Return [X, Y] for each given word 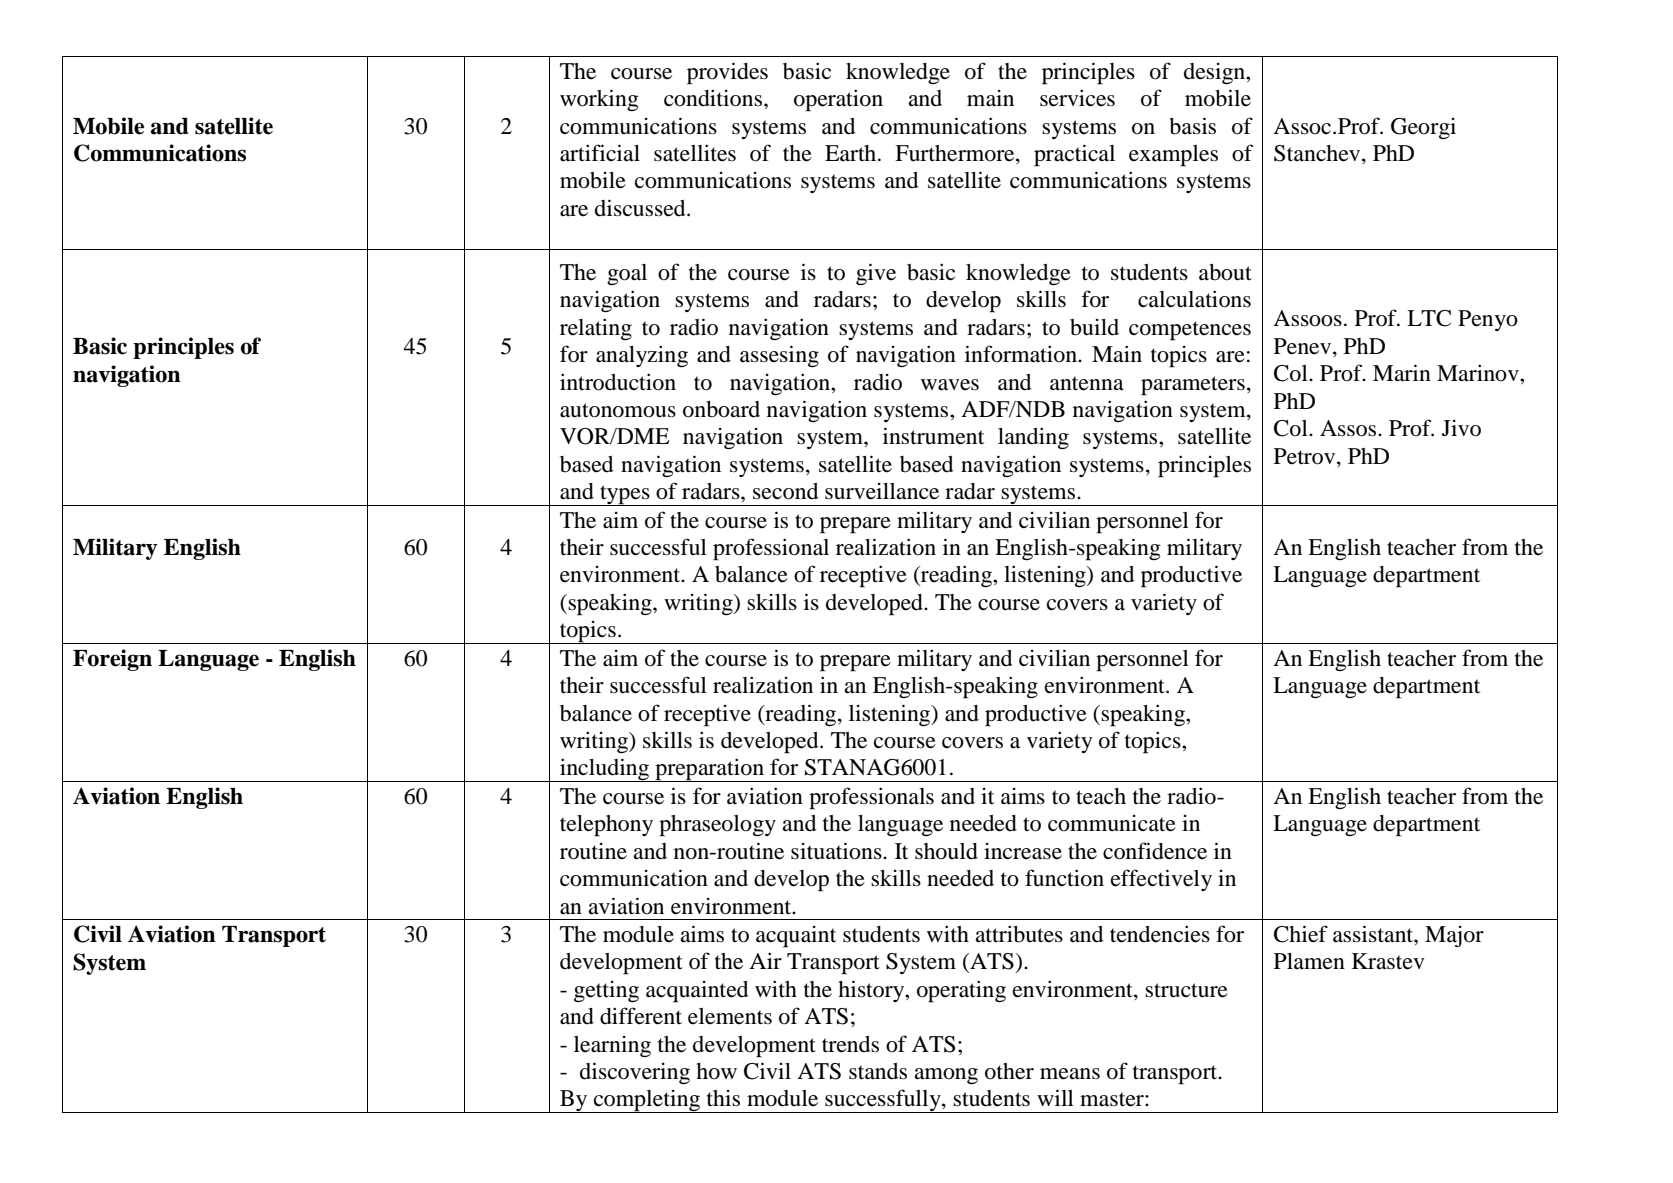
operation [838, 100]
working [599, 100]
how [716, 1071]
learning [612, 1047]
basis [1192, 126]
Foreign [112, 660]
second [785, 491]
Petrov [1306, 456]
